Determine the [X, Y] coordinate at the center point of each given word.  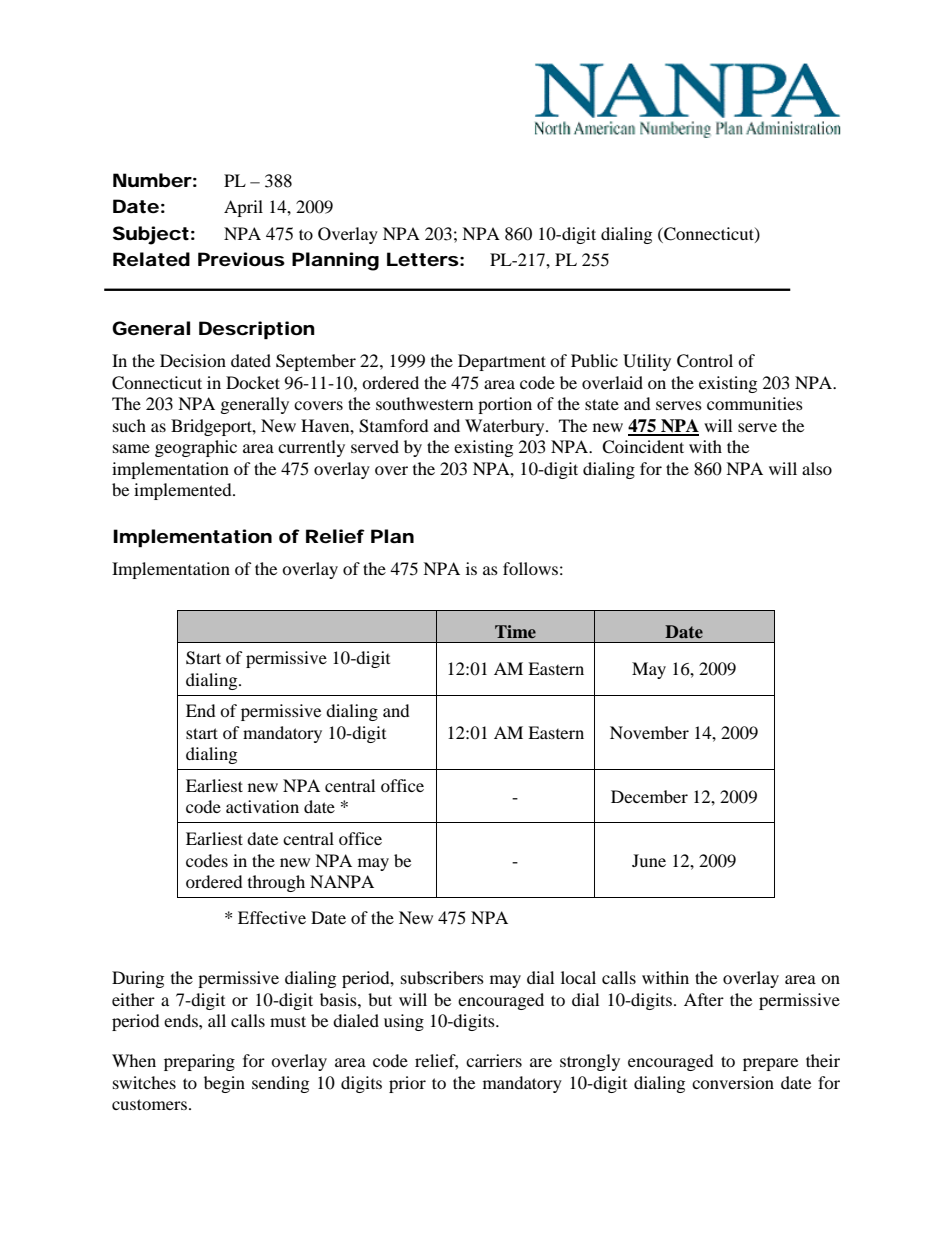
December [649, 796]
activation [262, 806]
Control [705, 361]
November [649, 732]
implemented [184, 491]
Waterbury [506, 427]
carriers [494, 1060]
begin [224, 1084]
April [243, 208]
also [817, 468]
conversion [733, 1082]
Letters [423, 259]
